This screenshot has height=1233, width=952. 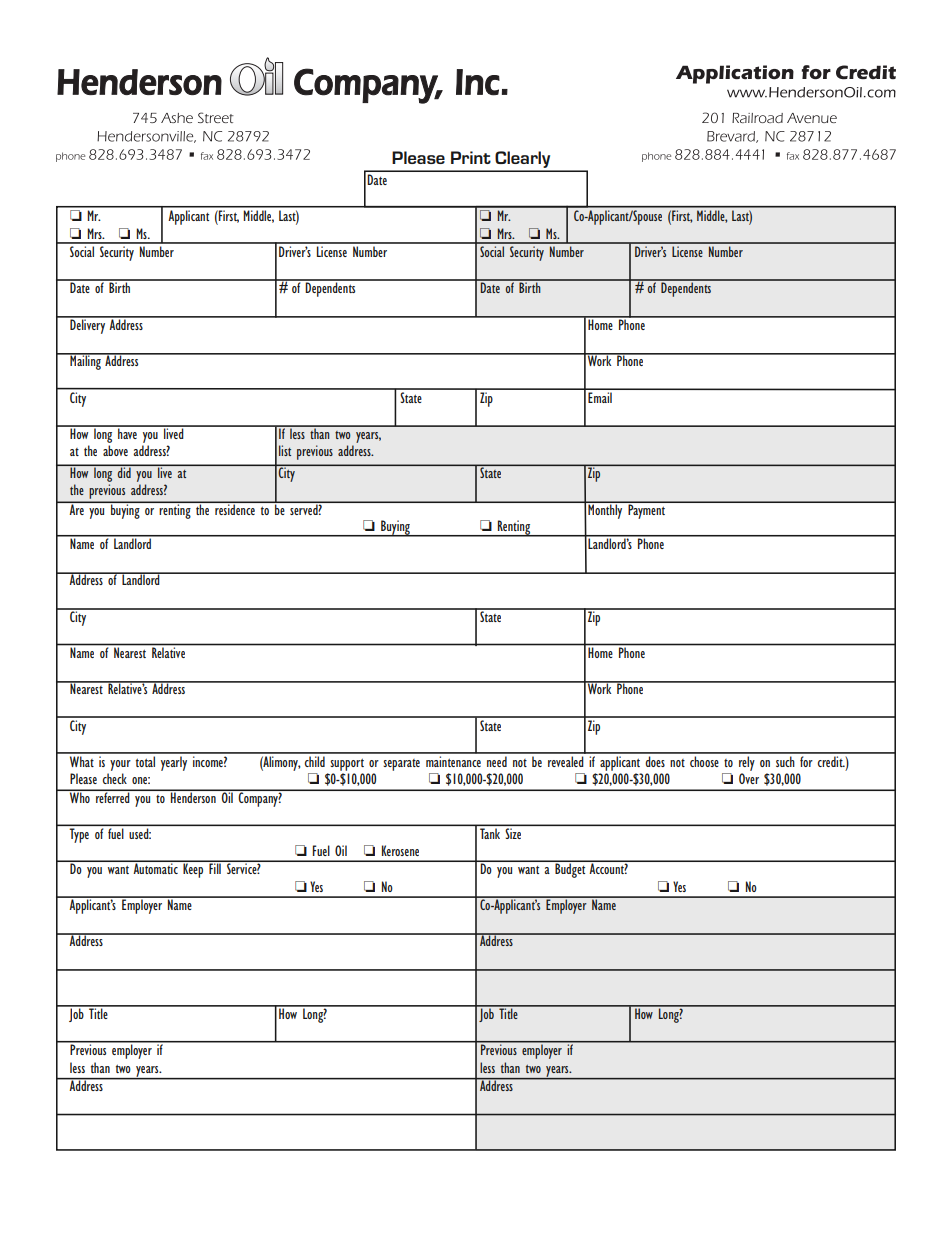 What do you see at coordinates (85, 361) in the screenshot?
I see `Mailing` at bounding box center [85, 361].
